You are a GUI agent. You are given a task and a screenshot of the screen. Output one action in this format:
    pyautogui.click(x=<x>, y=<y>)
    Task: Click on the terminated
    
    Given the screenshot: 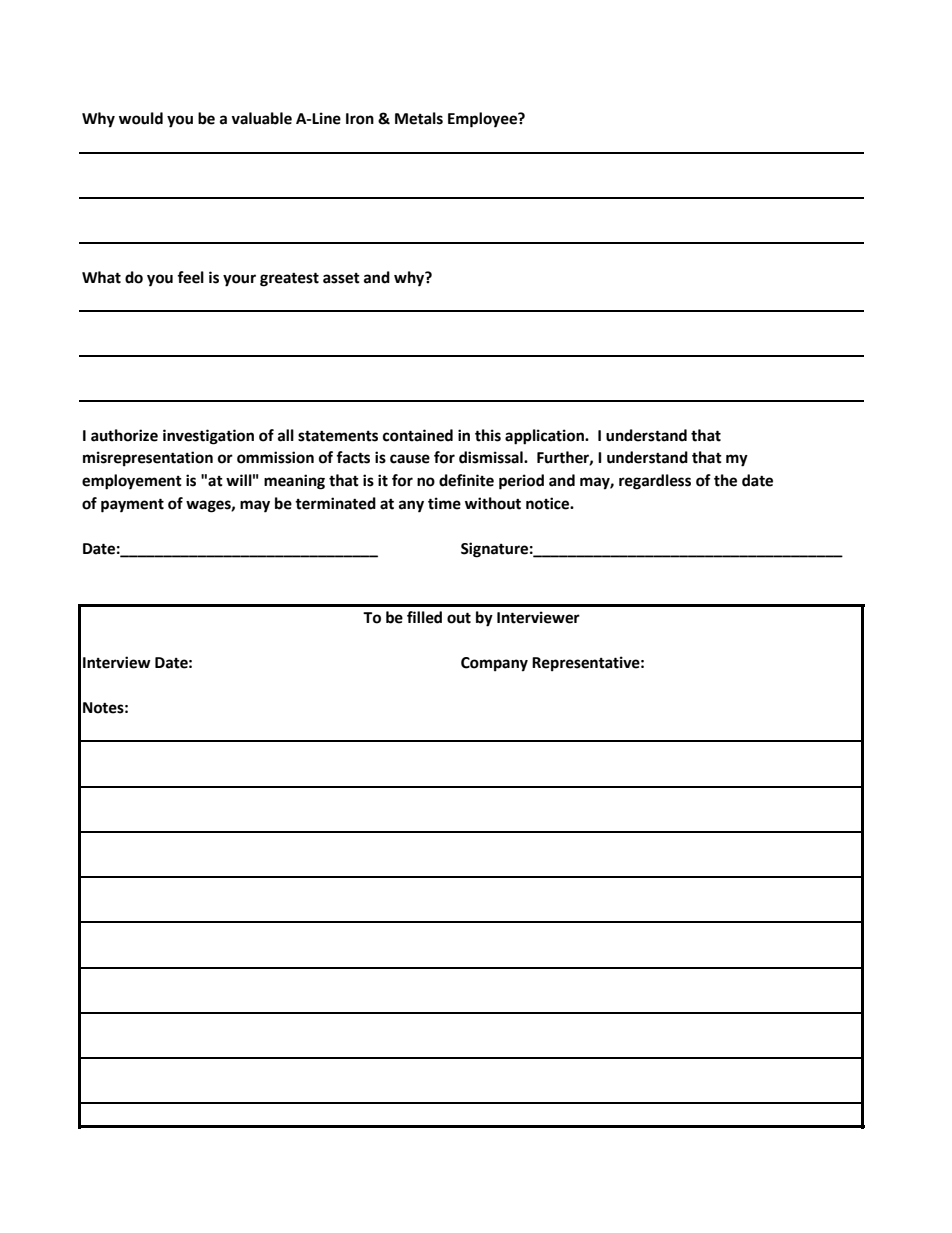 What is the action you would take?
    pyautogui.click(x=335, y=503)
